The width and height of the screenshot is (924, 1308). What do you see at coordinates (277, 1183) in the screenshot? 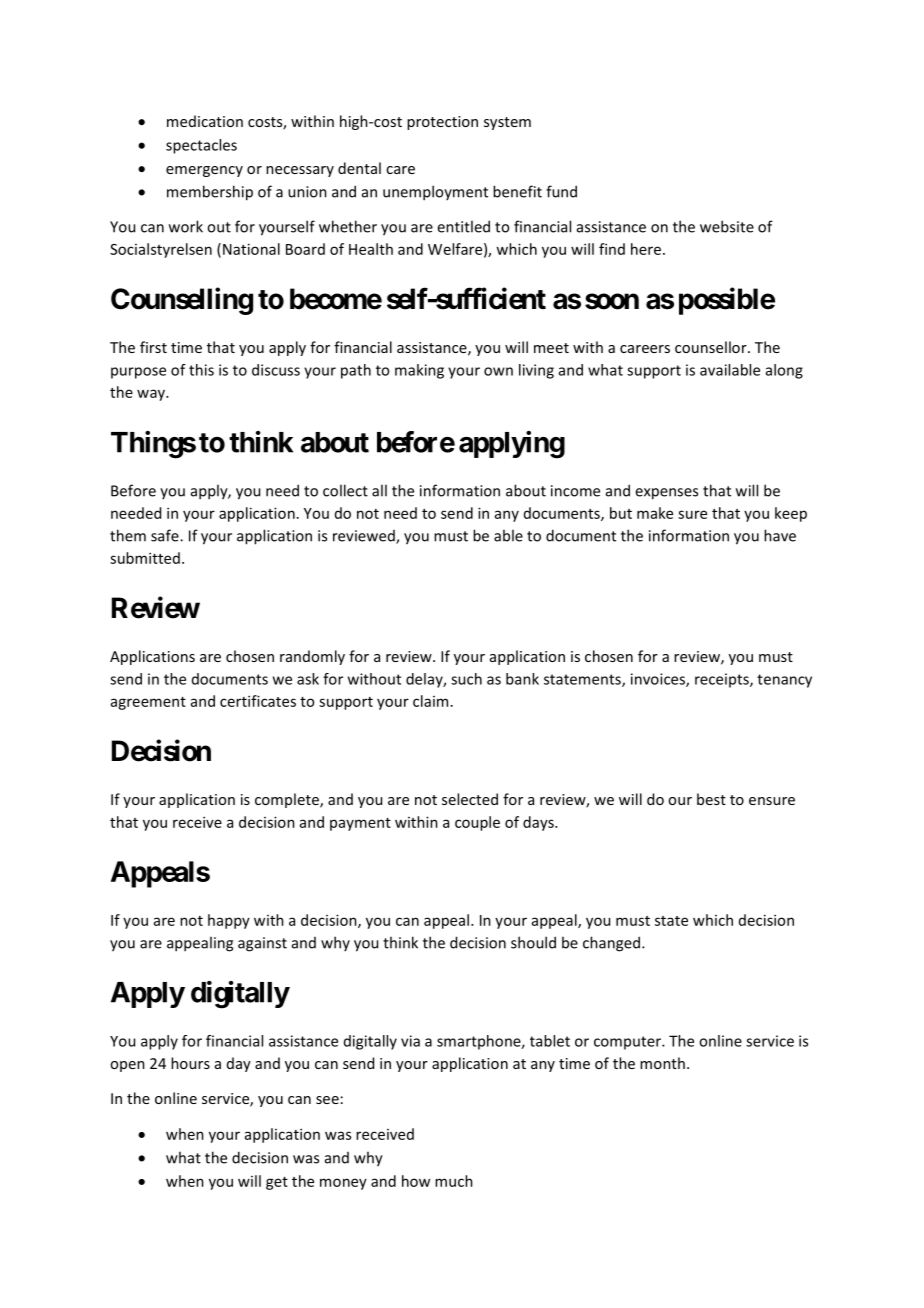
I see `get` at bounding box center [277, 1183].
